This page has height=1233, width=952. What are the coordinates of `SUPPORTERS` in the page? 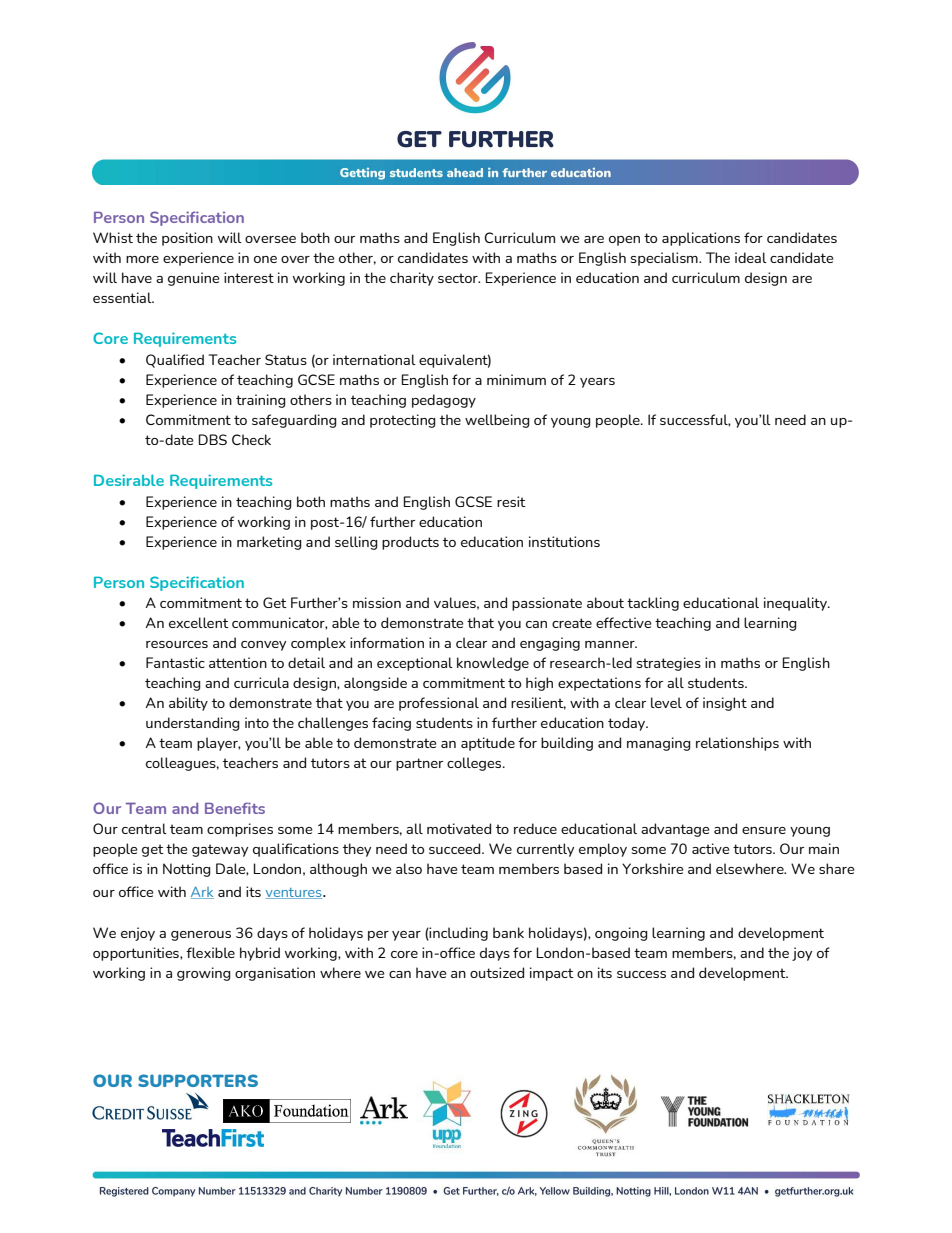 It's located at (198, 1080).
